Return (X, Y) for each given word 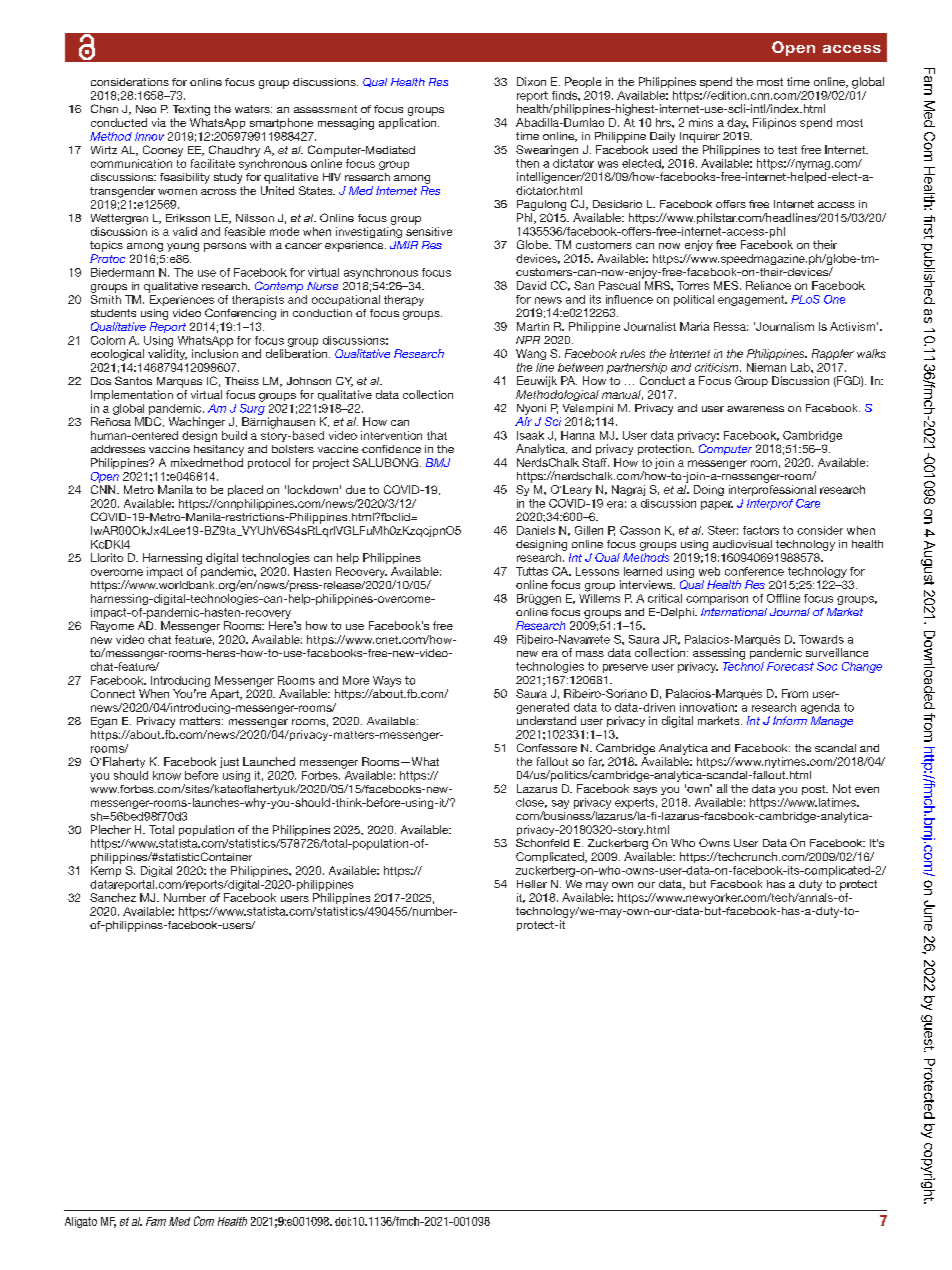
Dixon (531, 81)
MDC (149, 422)
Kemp (106, 871)
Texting (191, 110)
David (531, 285)
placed (245, 490)
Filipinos (774, 123)
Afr (523, 421)
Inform (790, 720)
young (183, 247)
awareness (755, 409)
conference (754, 571)
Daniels (536, 530)
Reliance (768, 285)
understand (546, 720)
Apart (225, 694)
